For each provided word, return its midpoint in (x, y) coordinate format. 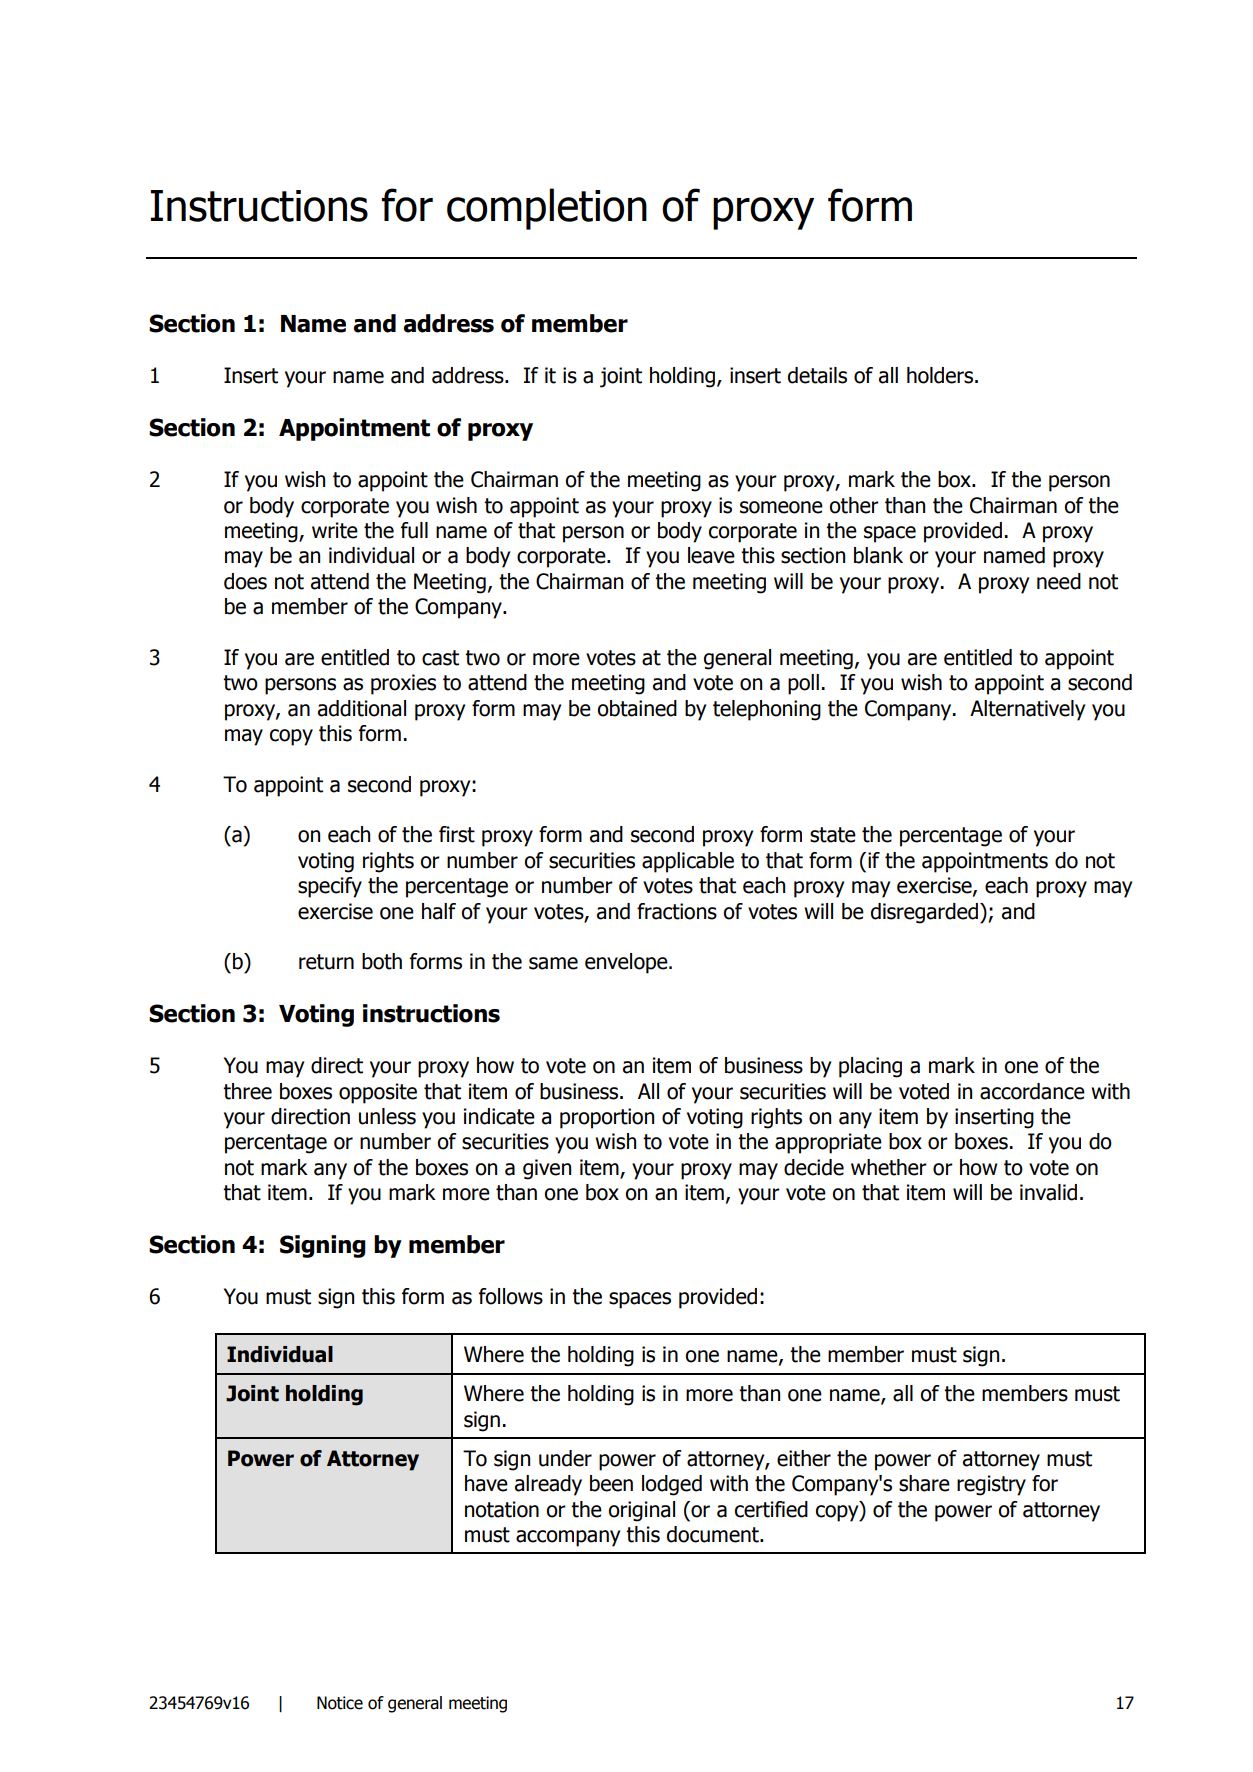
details (817, 375)
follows (511, 1296)
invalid (1048, 1192)
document (714, 1534)
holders (941, 375)
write (335, 530)
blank (878, 555)
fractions (677, 911)
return (326, 962)
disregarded (926, 913)
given (547, 1169)
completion (547, 209)
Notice (340, 1703)
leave (711, 555)
